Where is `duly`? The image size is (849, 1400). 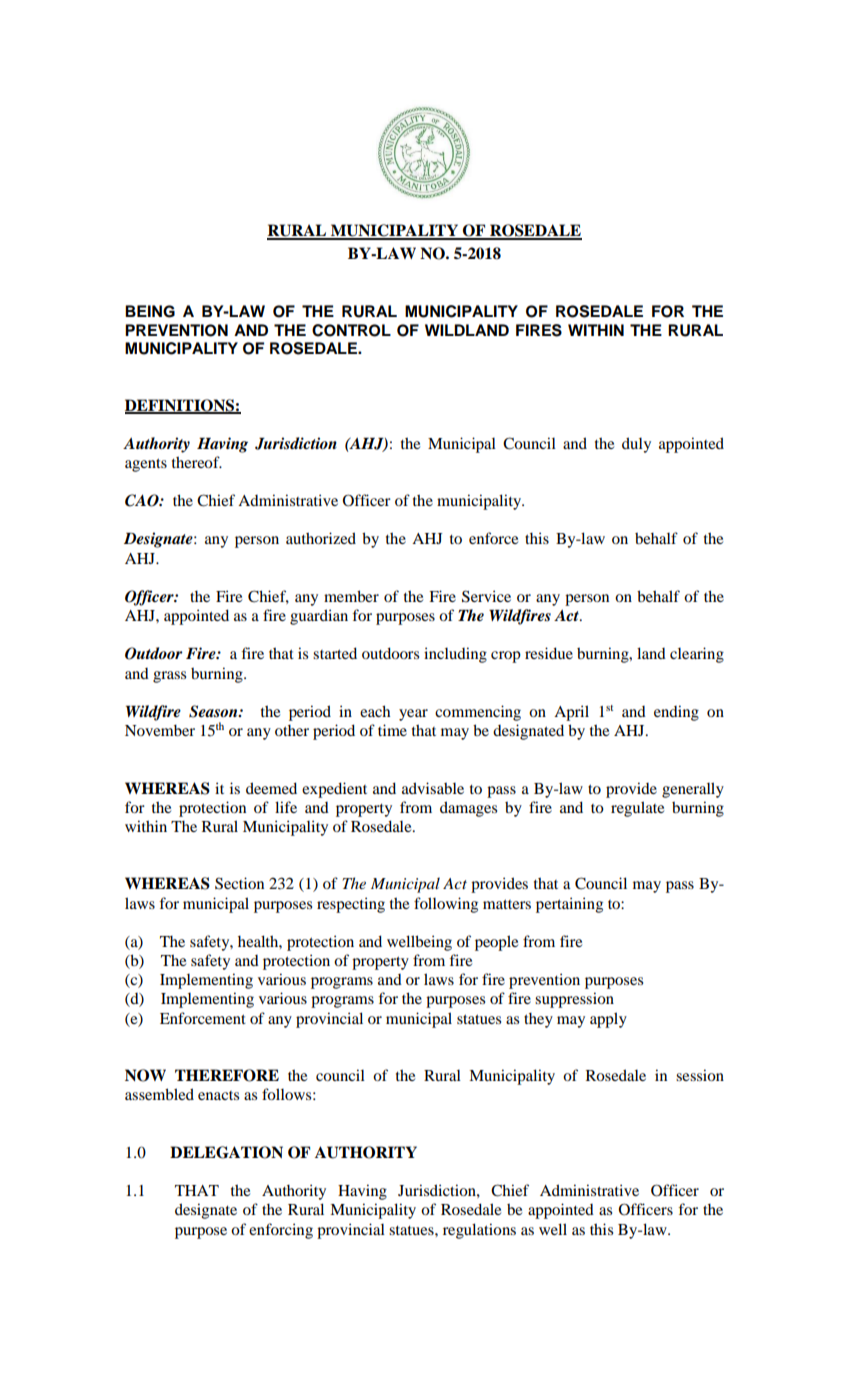 duly is located at coordinates (636, 445).
